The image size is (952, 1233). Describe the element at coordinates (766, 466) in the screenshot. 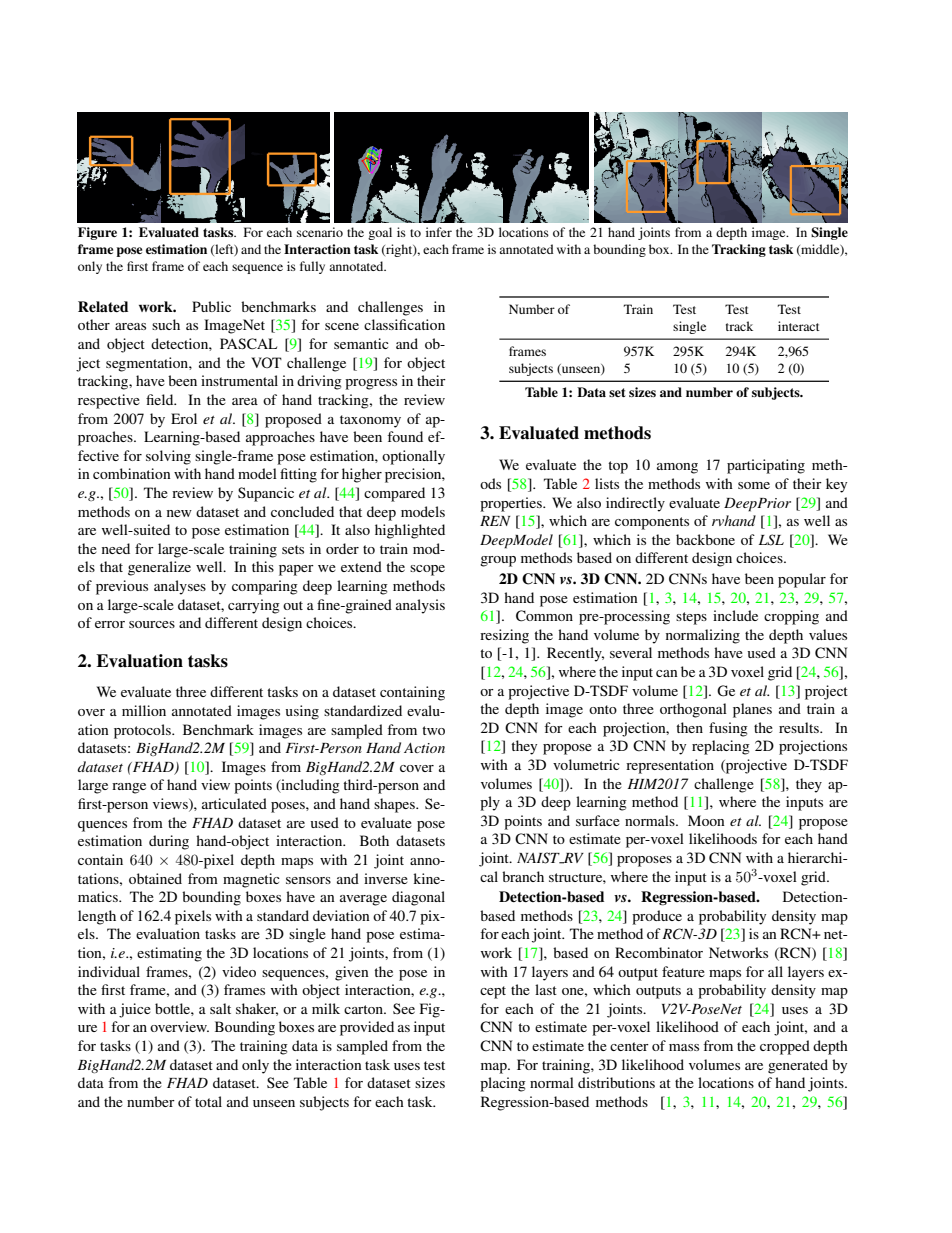

I see `participating` at that location.
